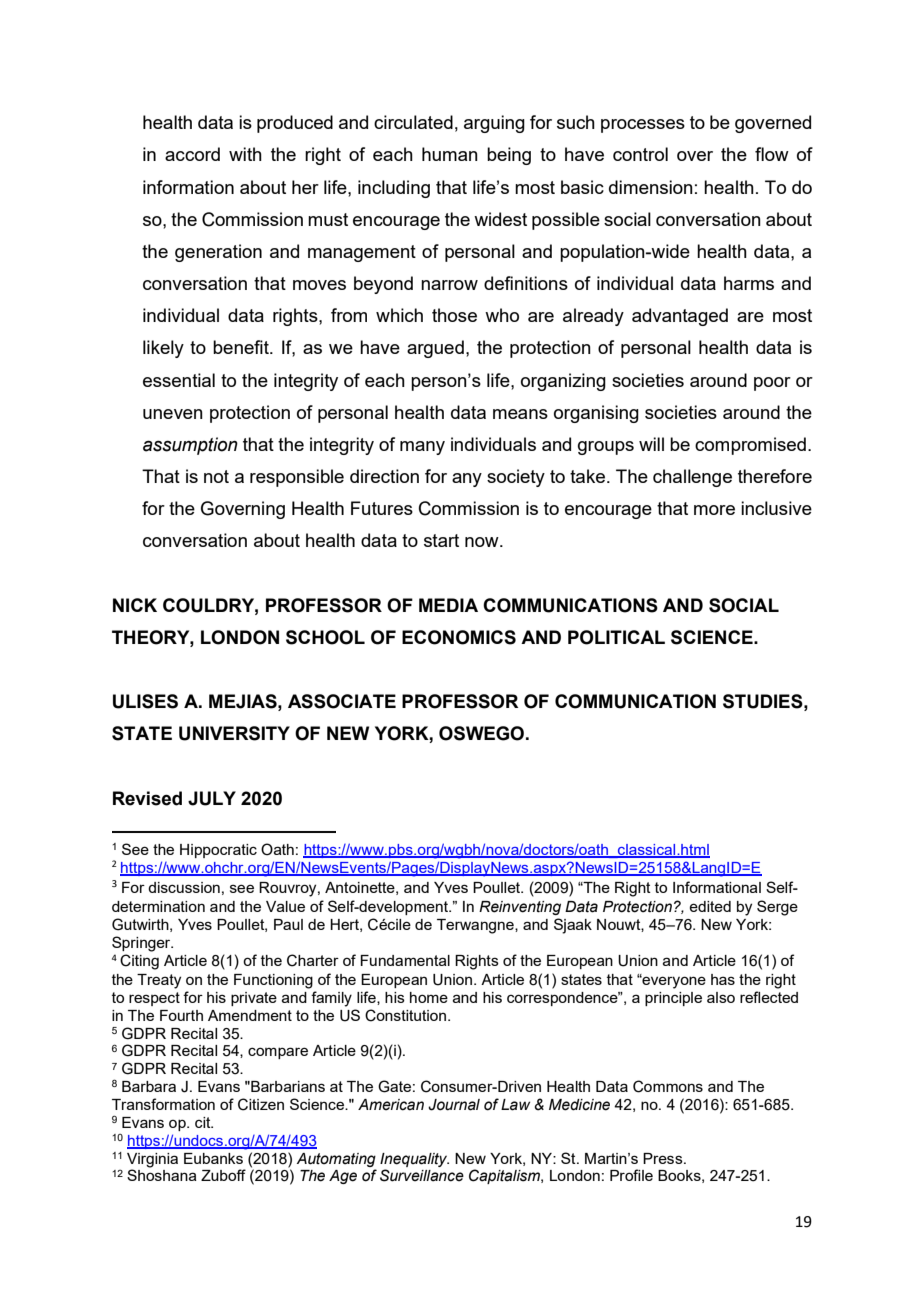  I want to click on human, so click(450, 154).
